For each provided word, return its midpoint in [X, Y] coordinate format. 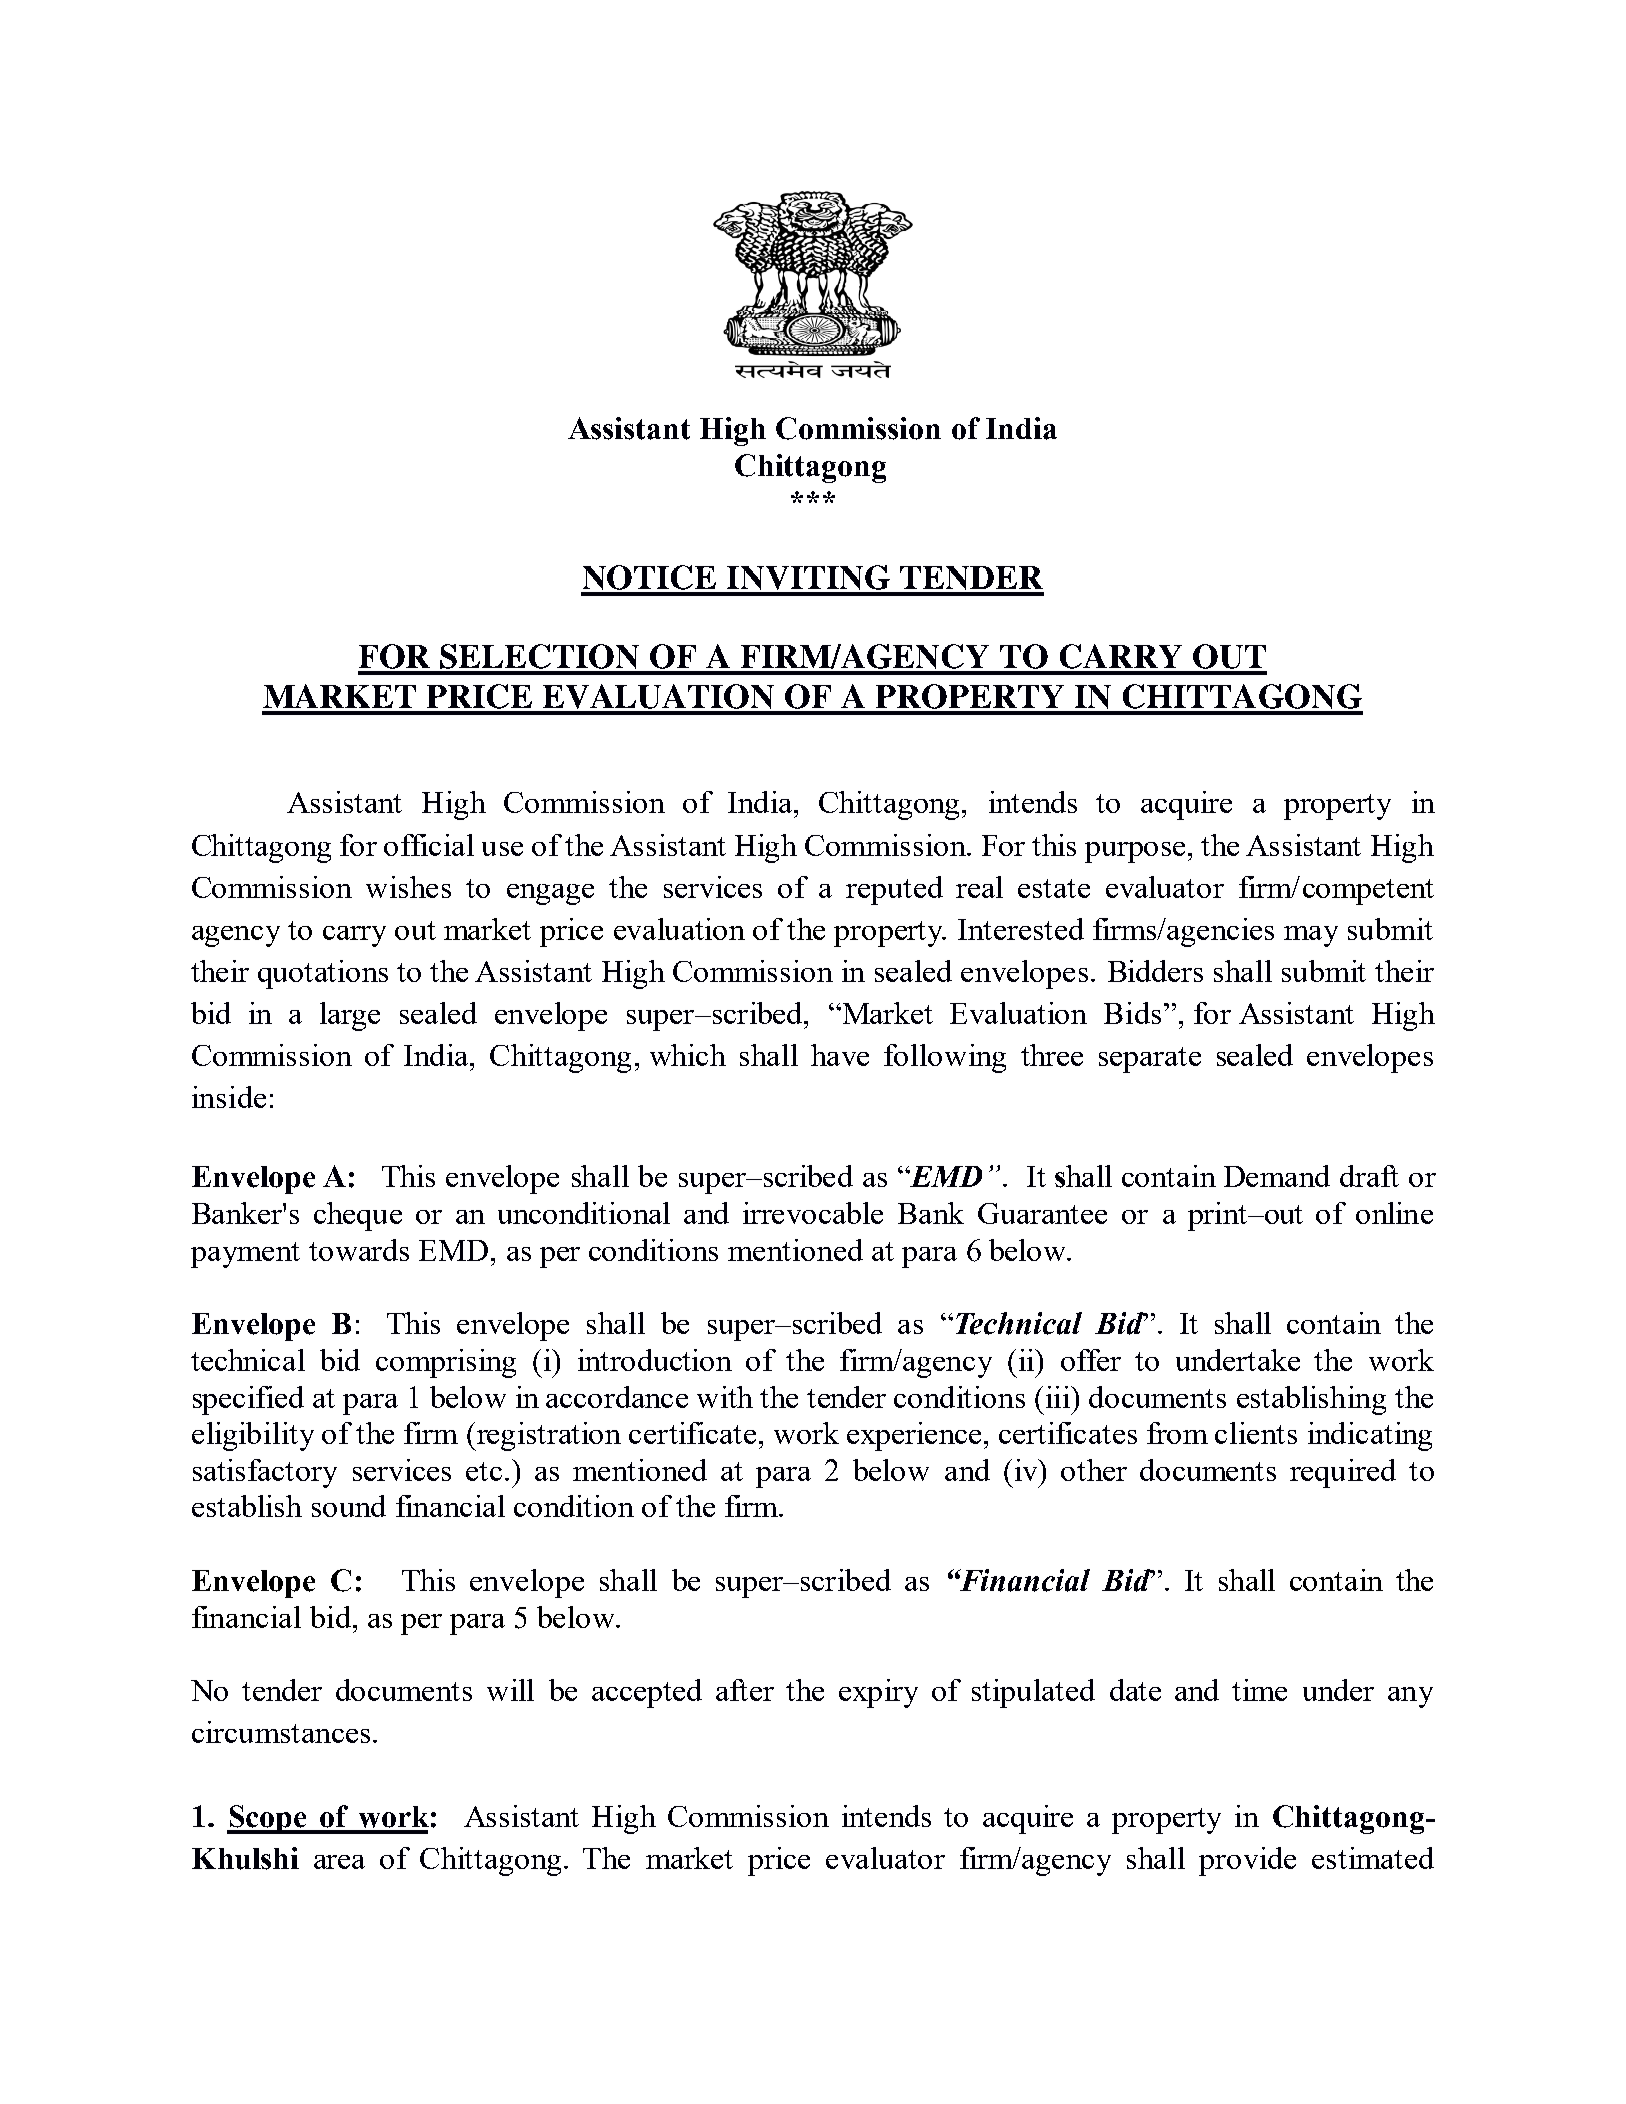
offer [1091, 1360]
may [1311, 936]
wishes [408, 887]
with [725, 1397]
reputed [894, 890]
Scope [268, 1819]
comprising [446, 1363]
